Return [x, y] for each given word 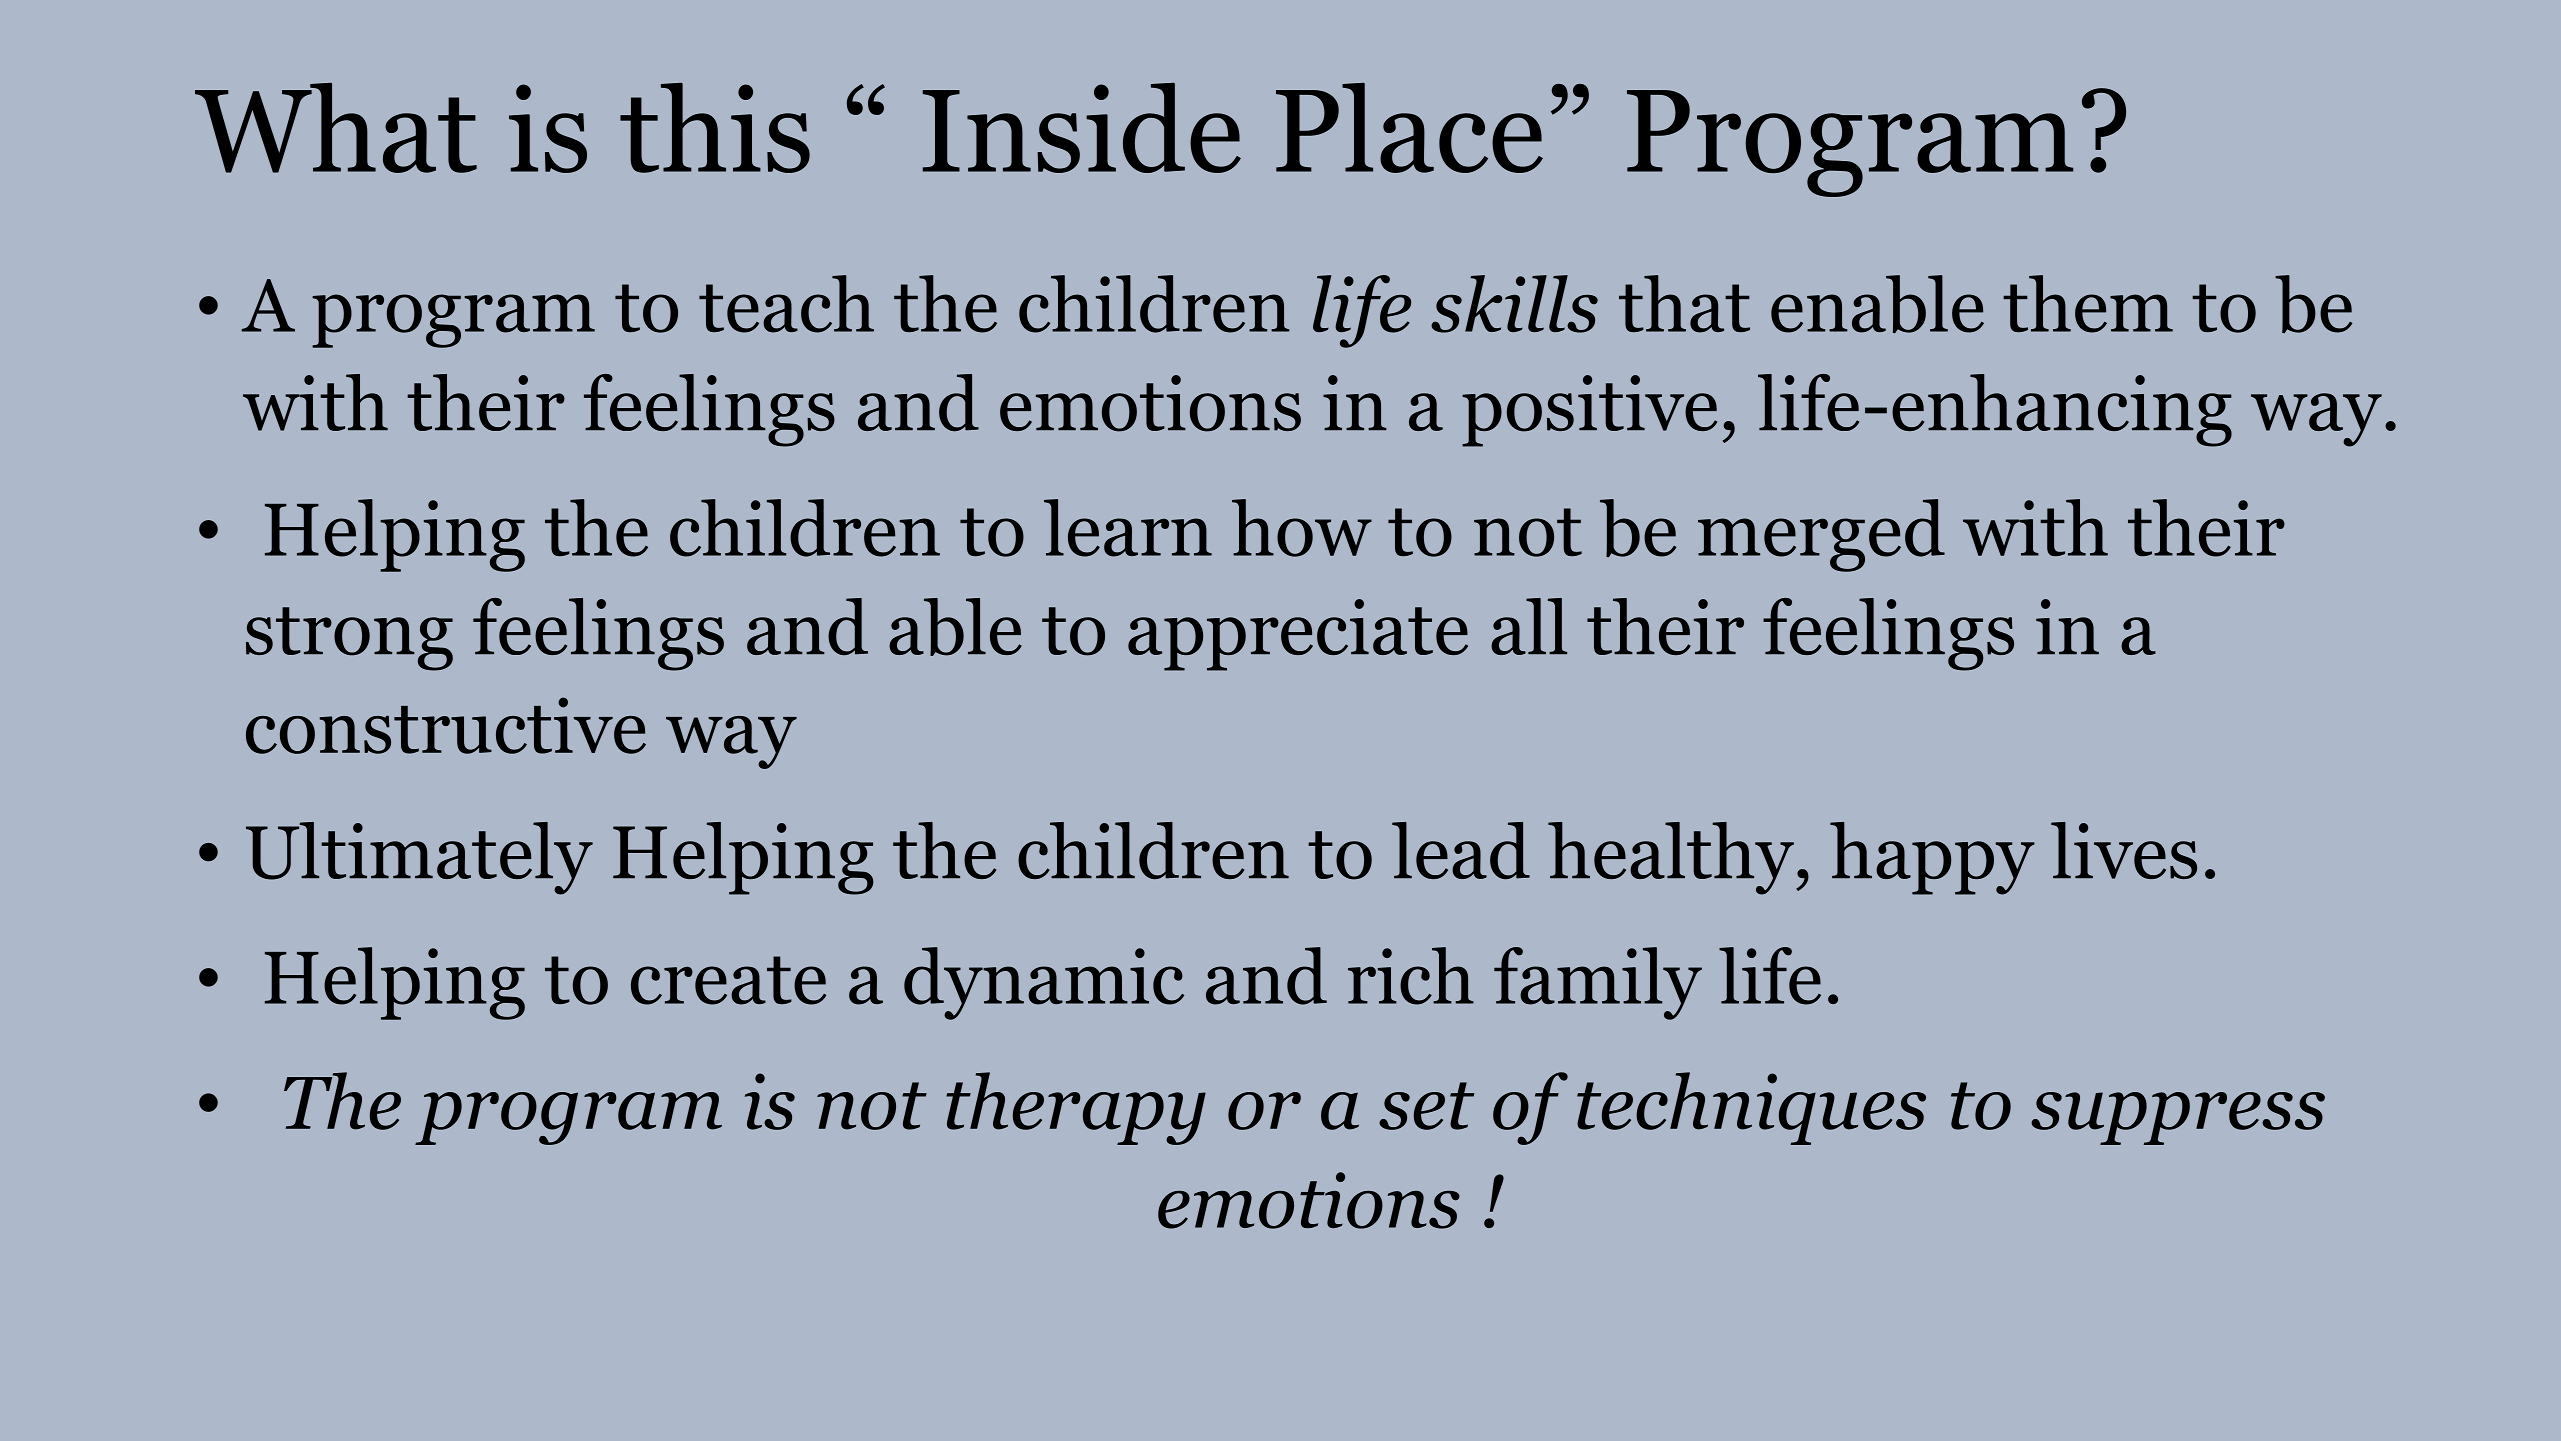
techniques [1751, 1108]
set [1426, 1106]
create [728, 980]
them [2088, 304]
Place [1409, 127]
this [715, 127]
